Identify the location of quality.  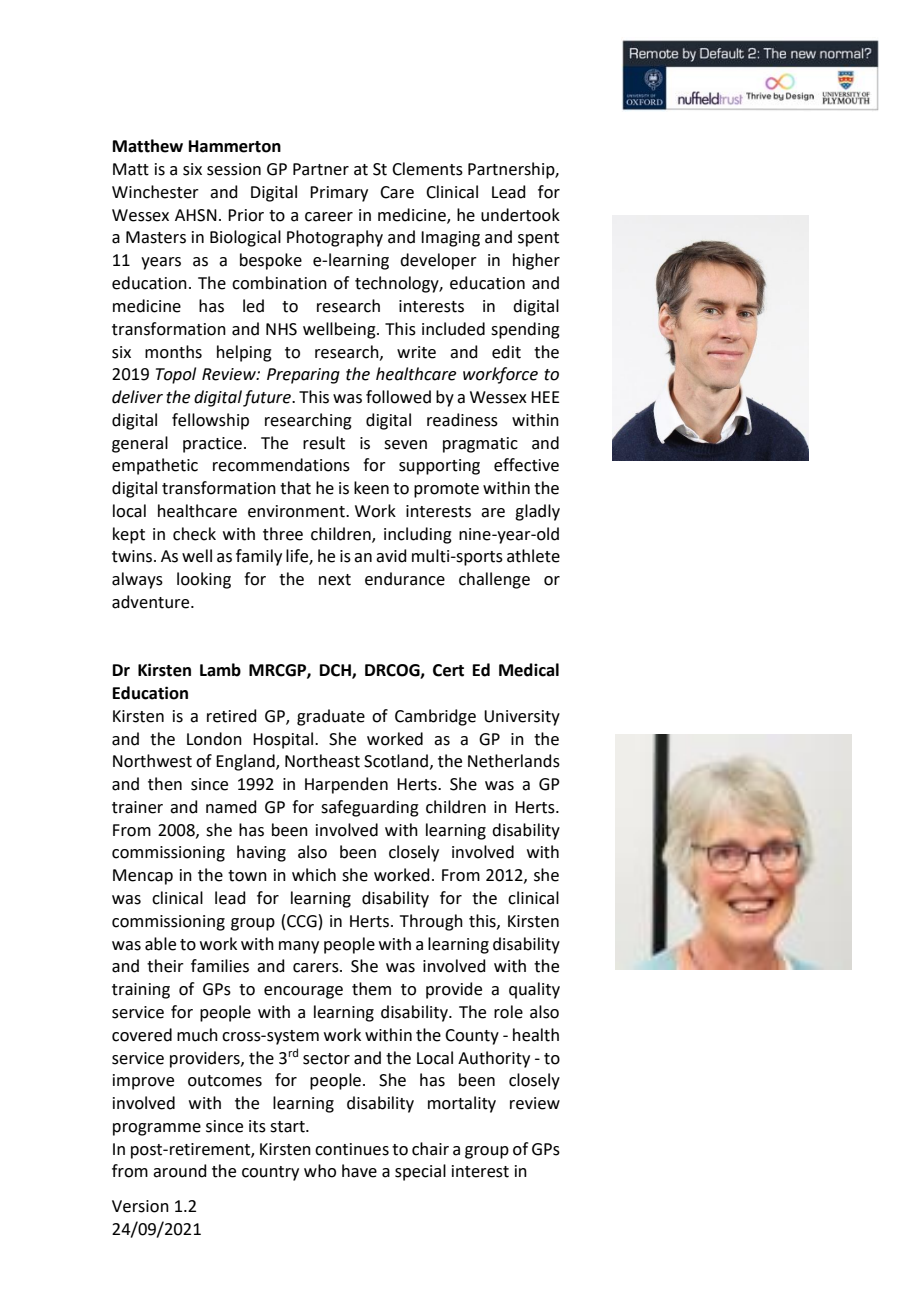
(534, 990).
